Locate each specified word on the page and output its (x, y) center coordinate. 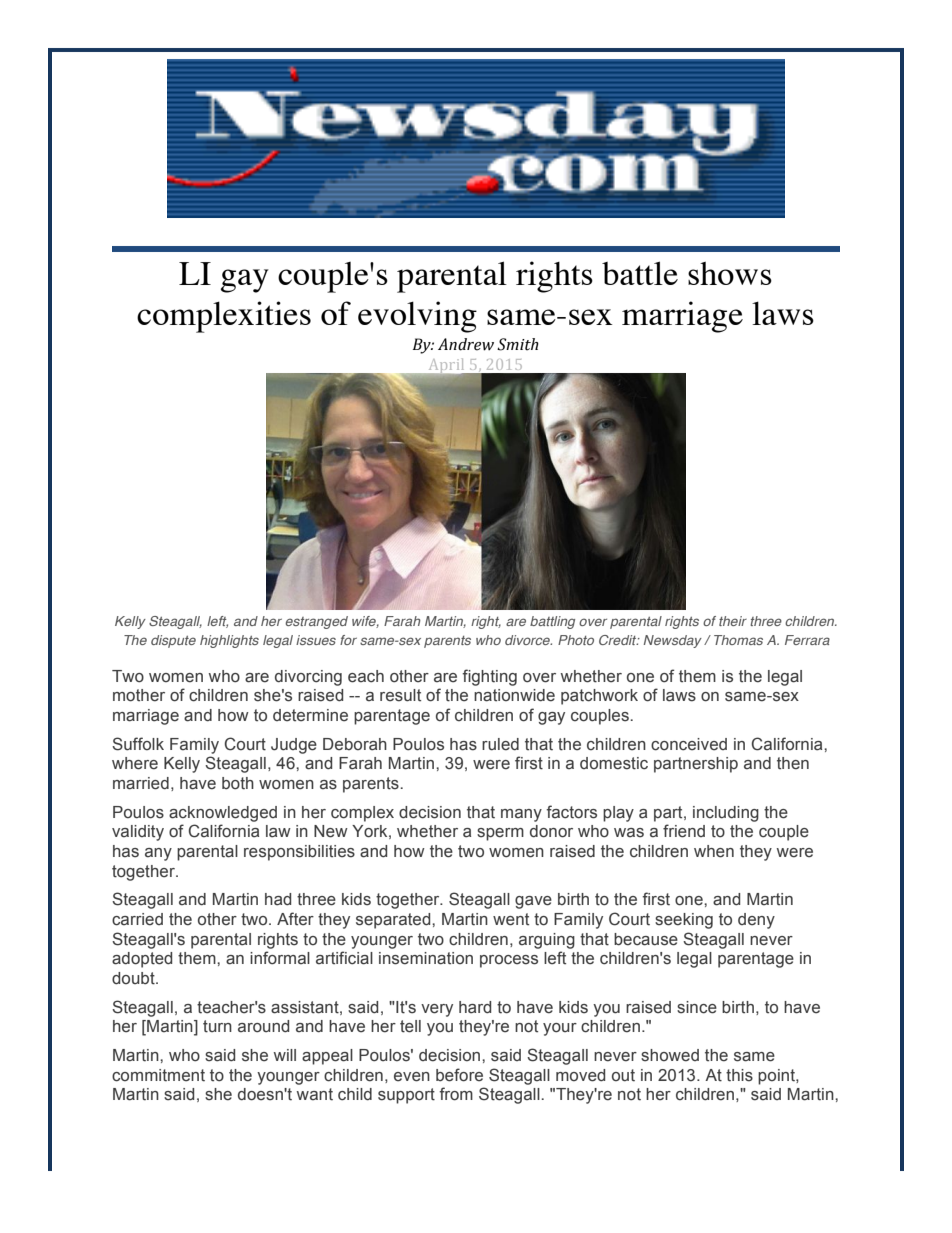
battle (640, 273)
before (459, 1075)
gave (533, 902)
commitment (158, 1075)
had (278, 899)
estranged (316, 622)
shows (730, 273)
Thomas (738, 640)
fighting (489, 677)
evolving (417, 317)
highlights (229, 641)
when (714, 851)
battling (552, 622)
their (733, 621)
